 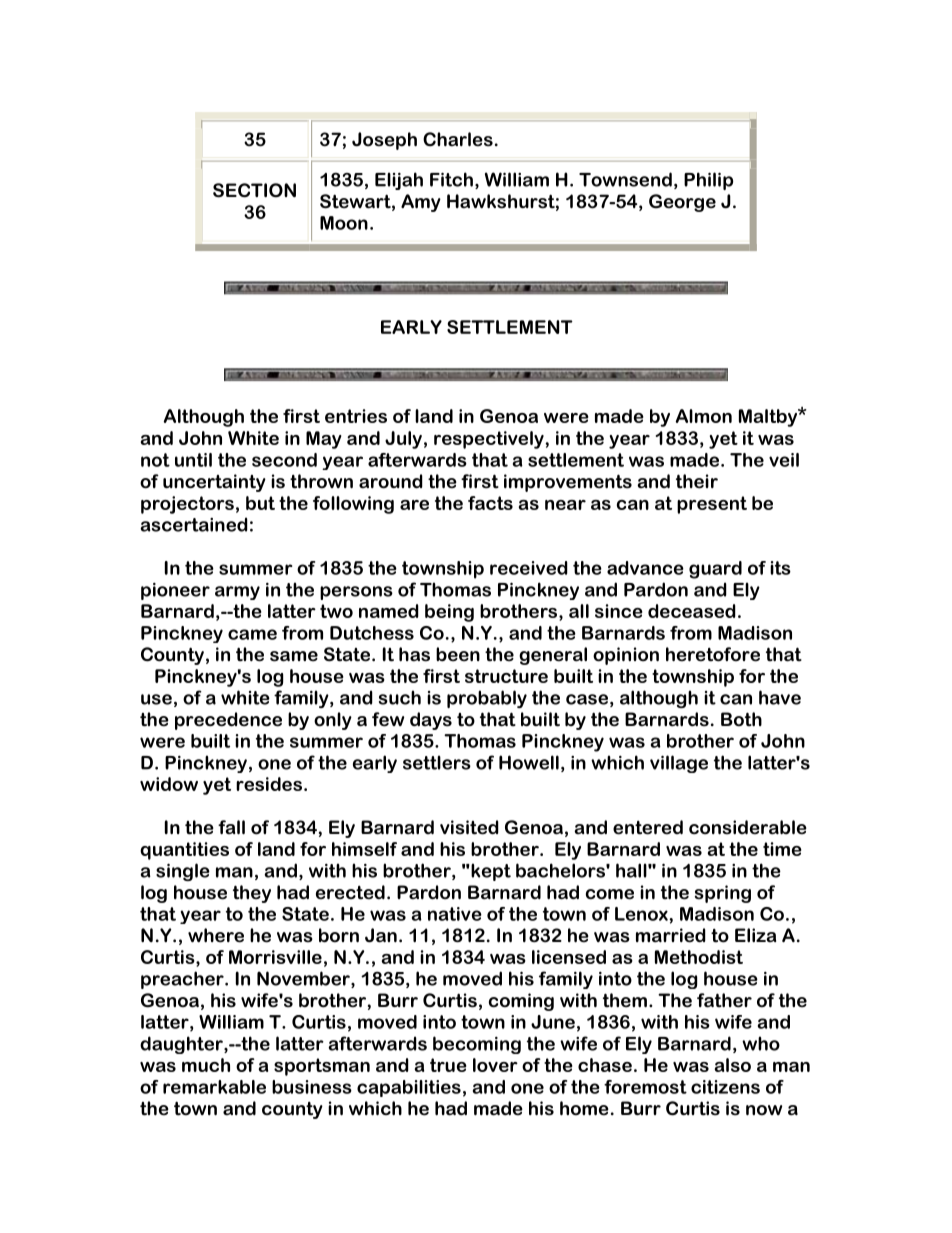 What do you see at coordinates (451, 179) in the image?
I see `Fitch` at bounding box center [451, 179].
